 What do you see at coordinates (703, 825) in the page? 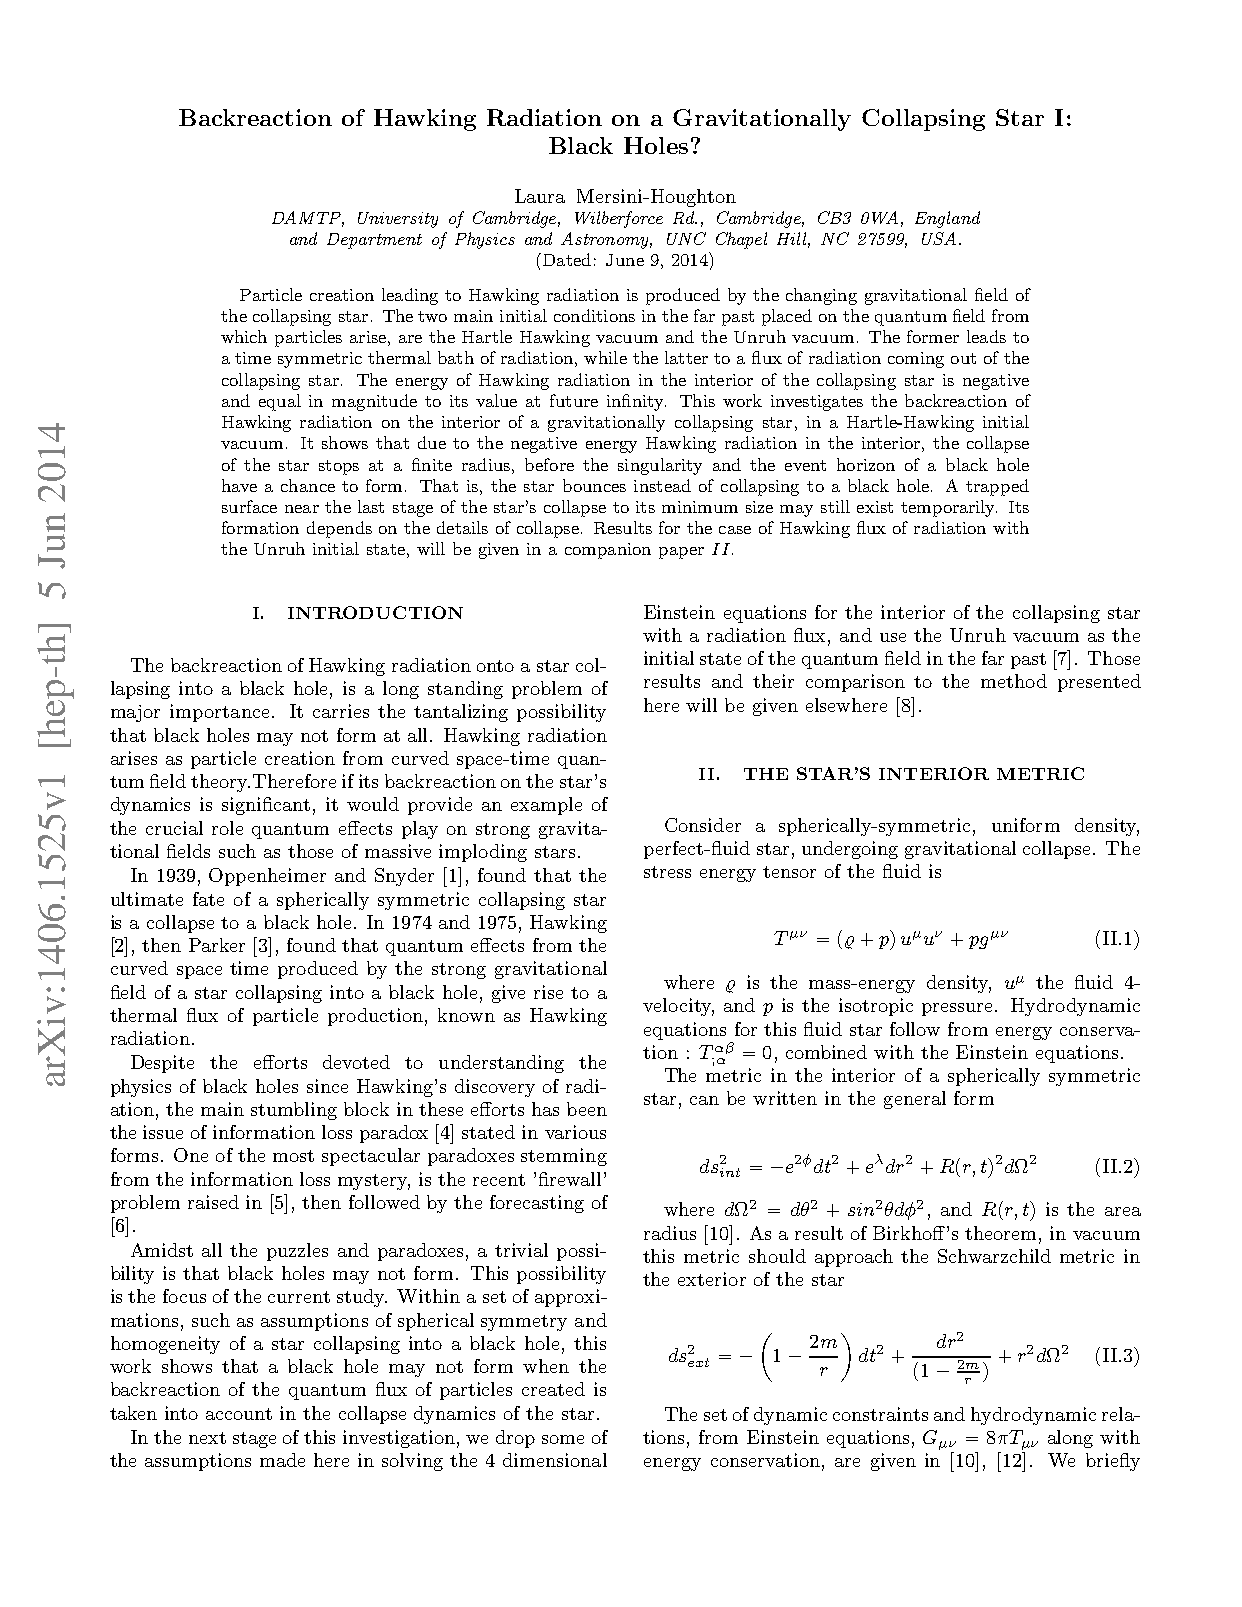
I see `Consider` at bounding box center [703, 825].
